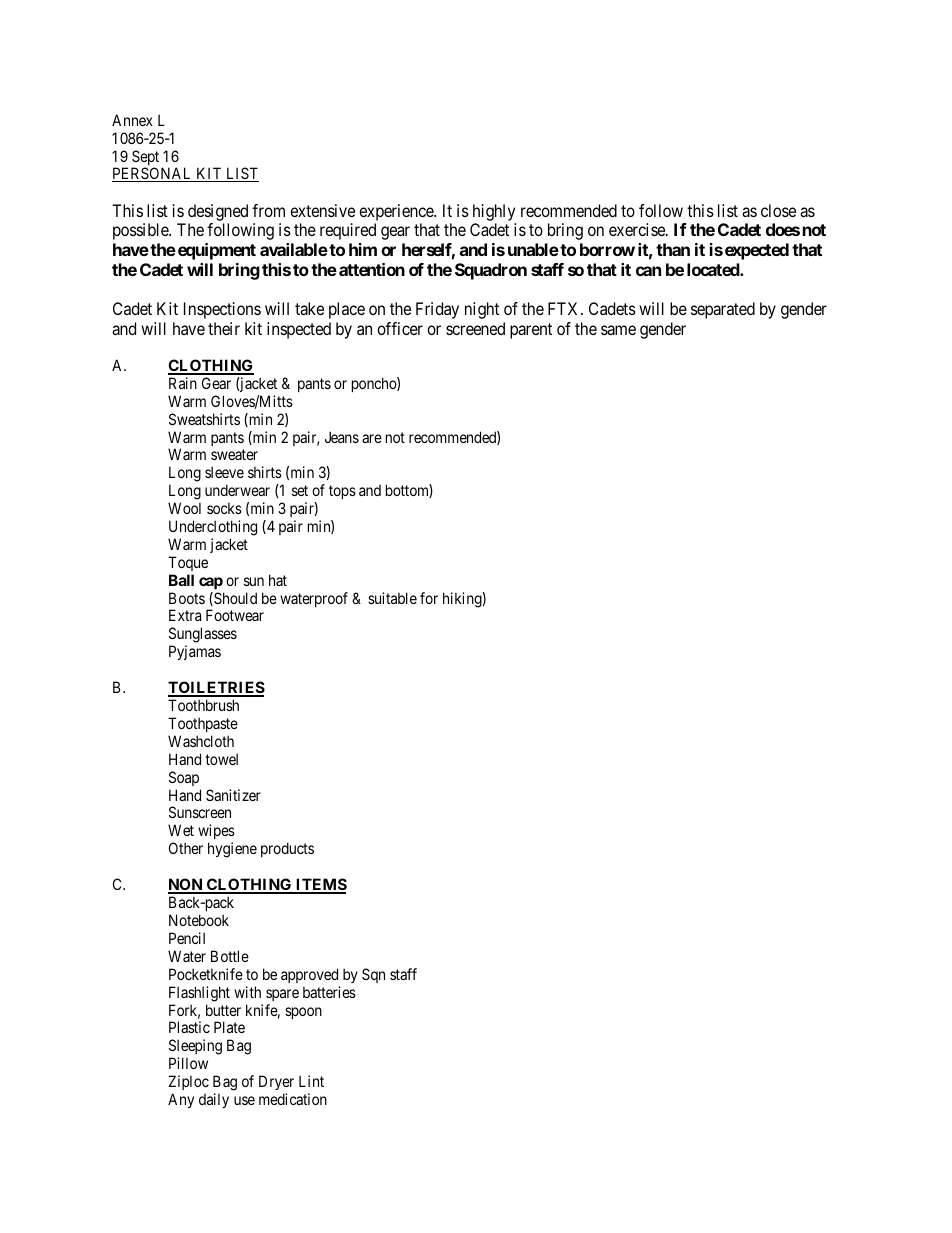 The width and height of the page is (952, 1233). What do you see at coordinates (392, 598) in the page?
I see `suitable` at bounding box center [392, 598].
